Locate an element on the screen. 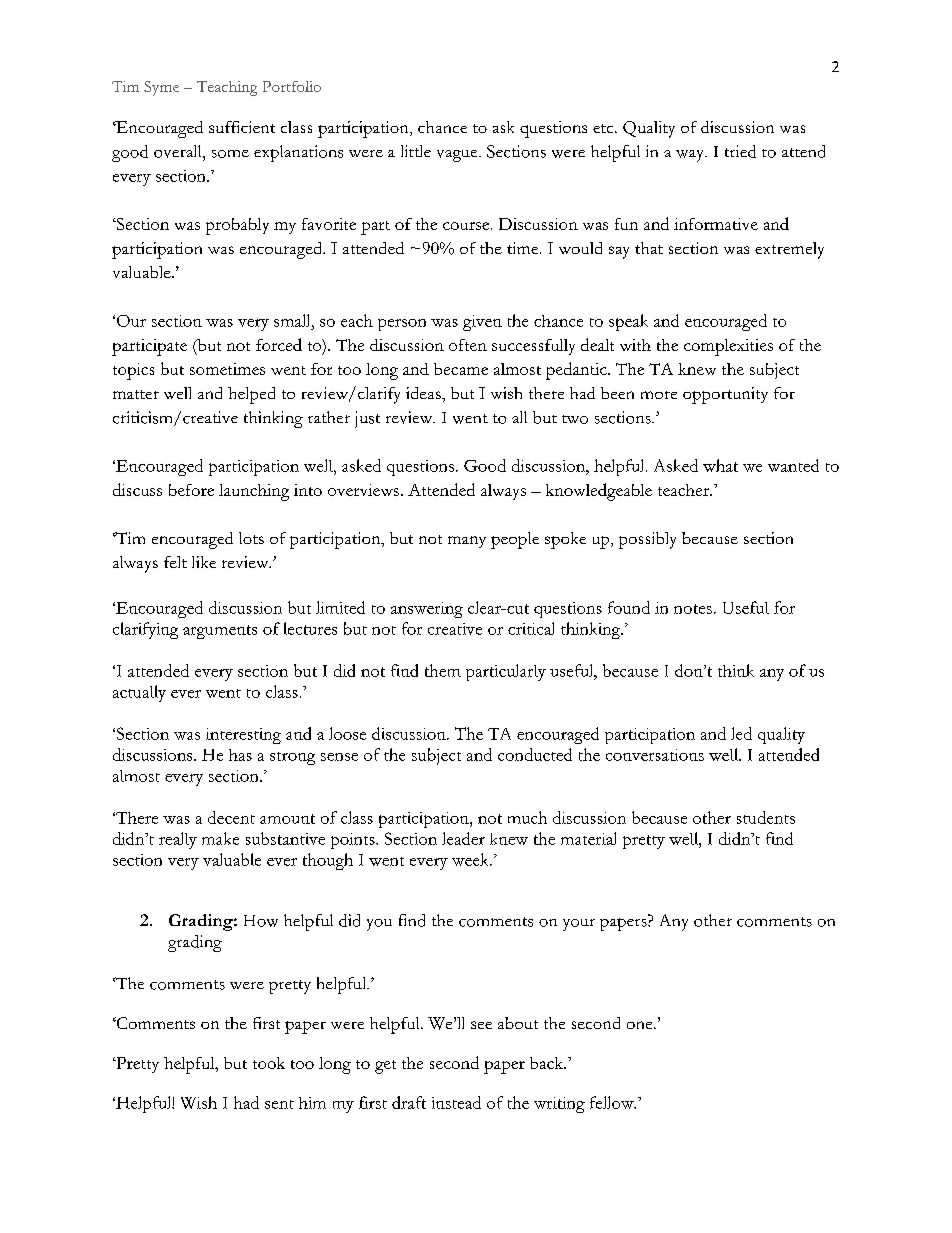 The width and height of the screenshot is (952, 1233). given is located at coordinates (482, 323).
